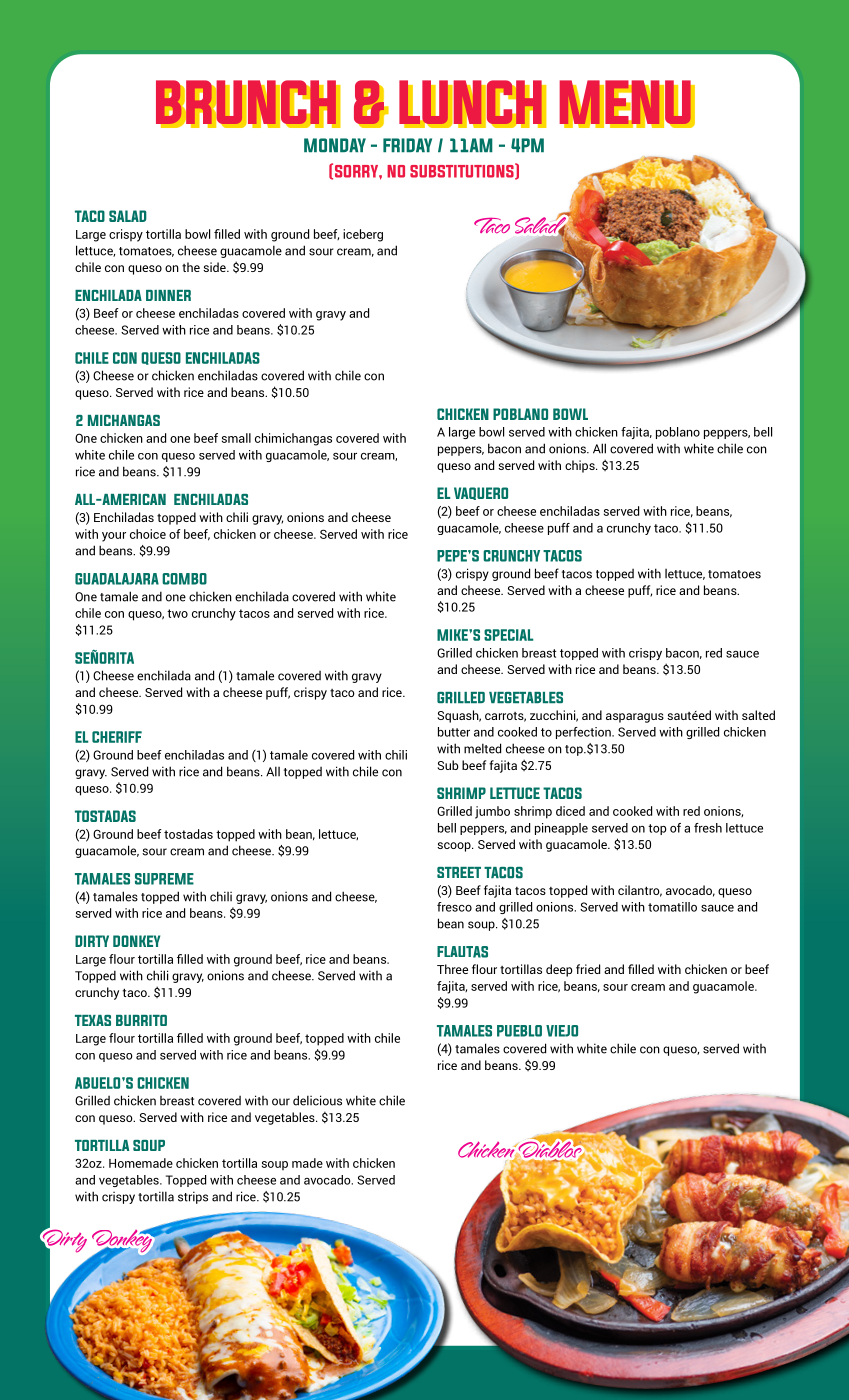 This screenshot has height=1400, width=849. Describe the element at coordinates (236, 438) in the screenshot. I see `small` at that location.
